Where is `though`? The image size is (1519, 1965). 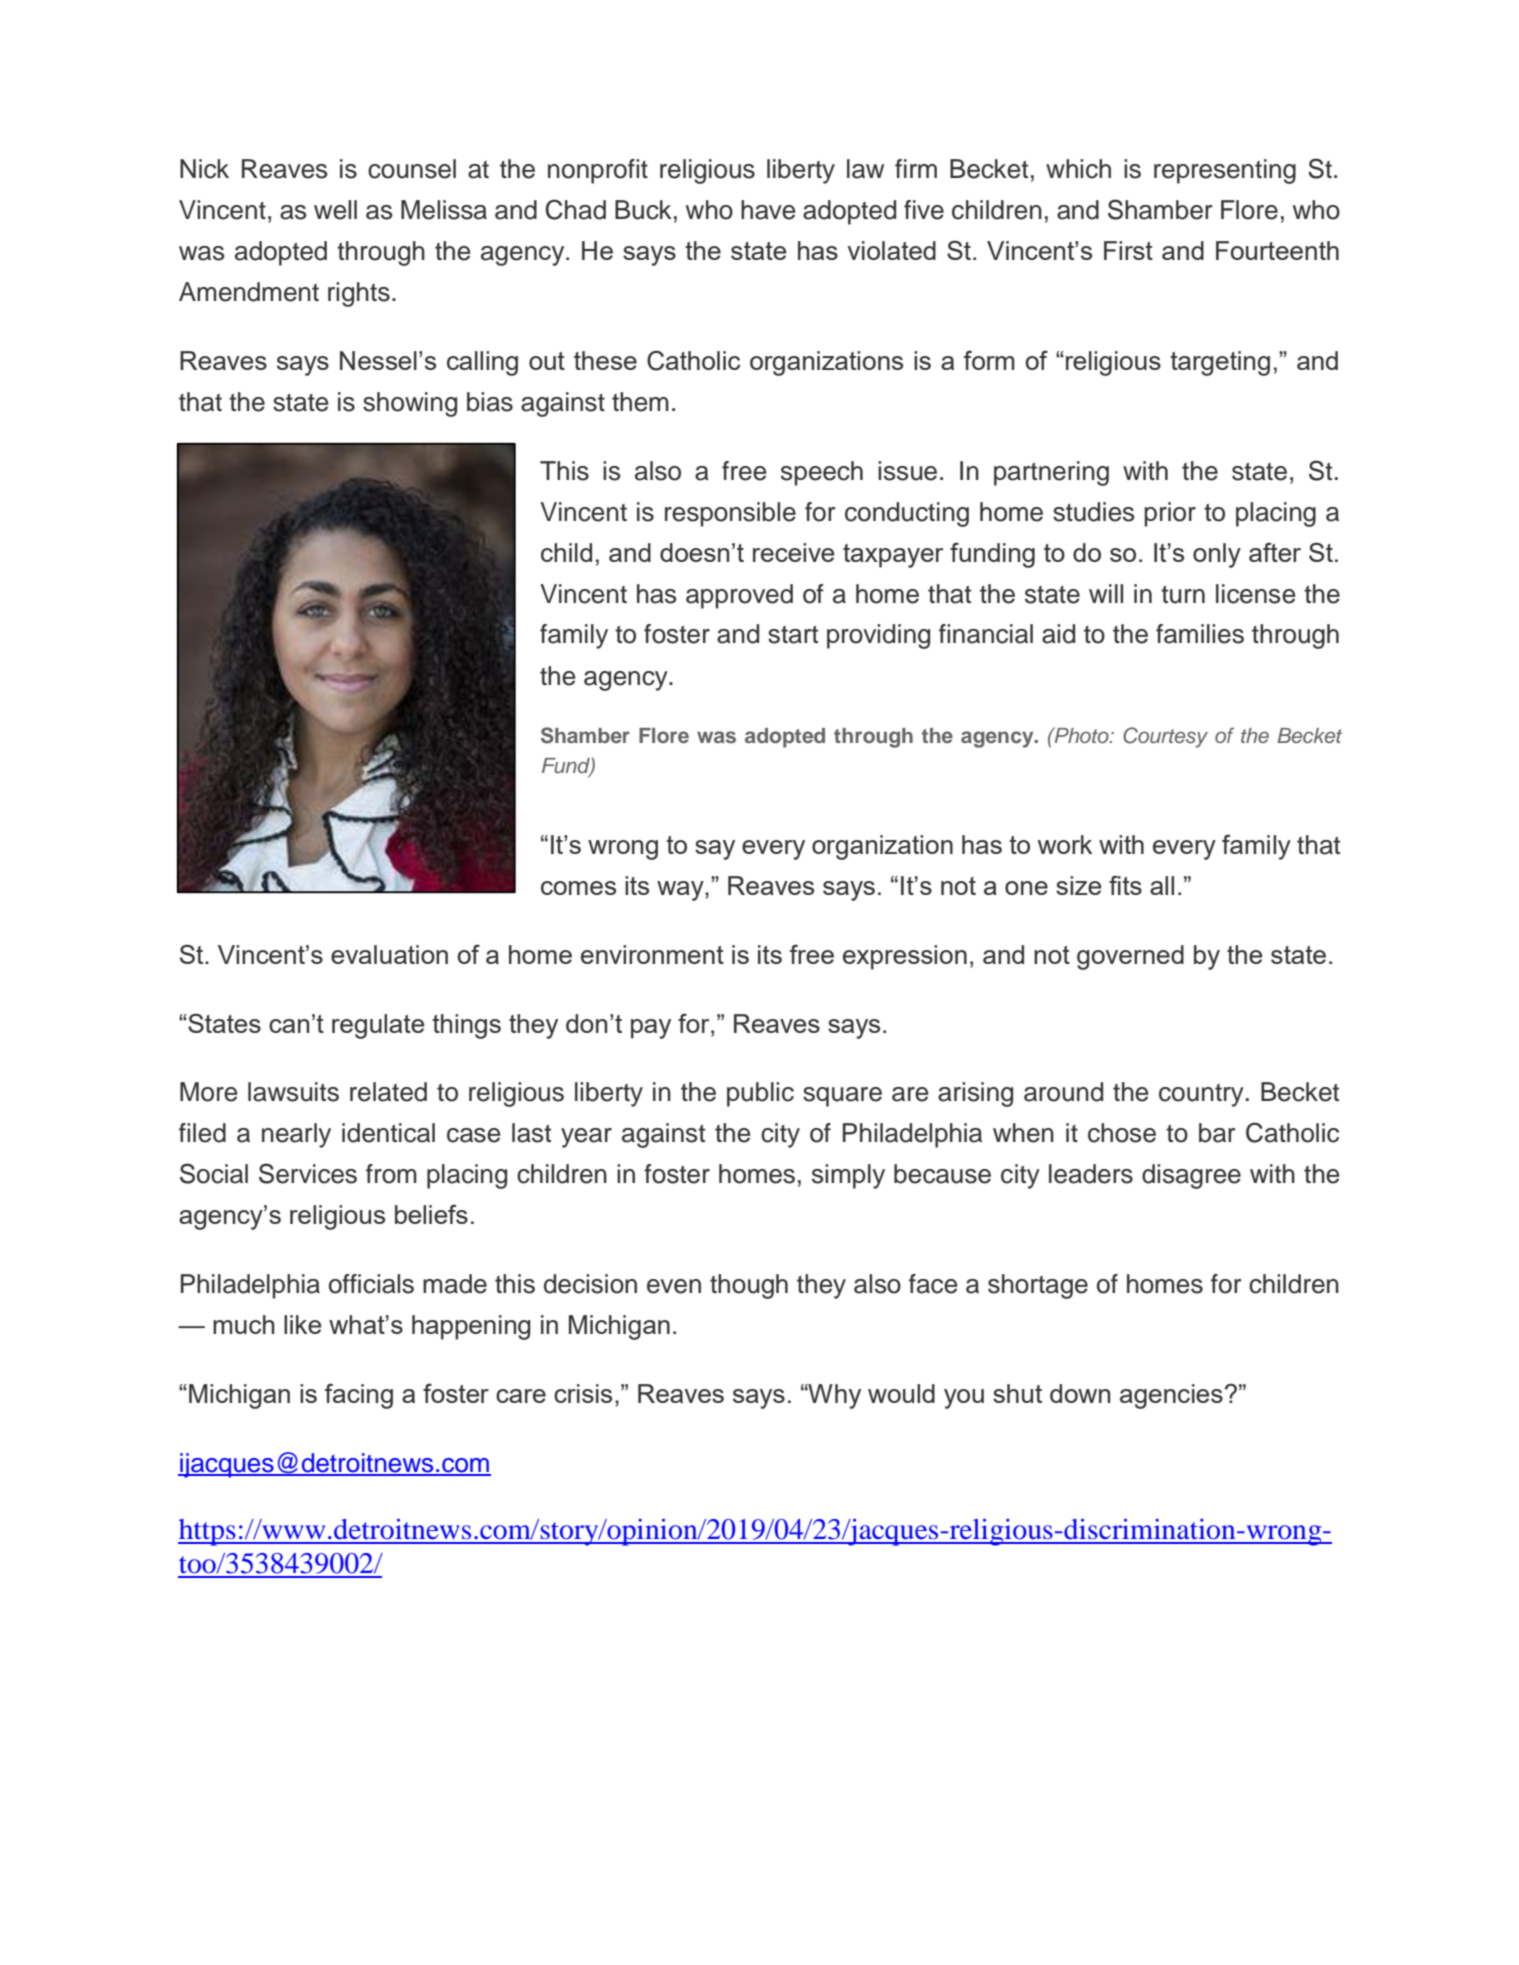 though is located at coordinates (749, 1286).
